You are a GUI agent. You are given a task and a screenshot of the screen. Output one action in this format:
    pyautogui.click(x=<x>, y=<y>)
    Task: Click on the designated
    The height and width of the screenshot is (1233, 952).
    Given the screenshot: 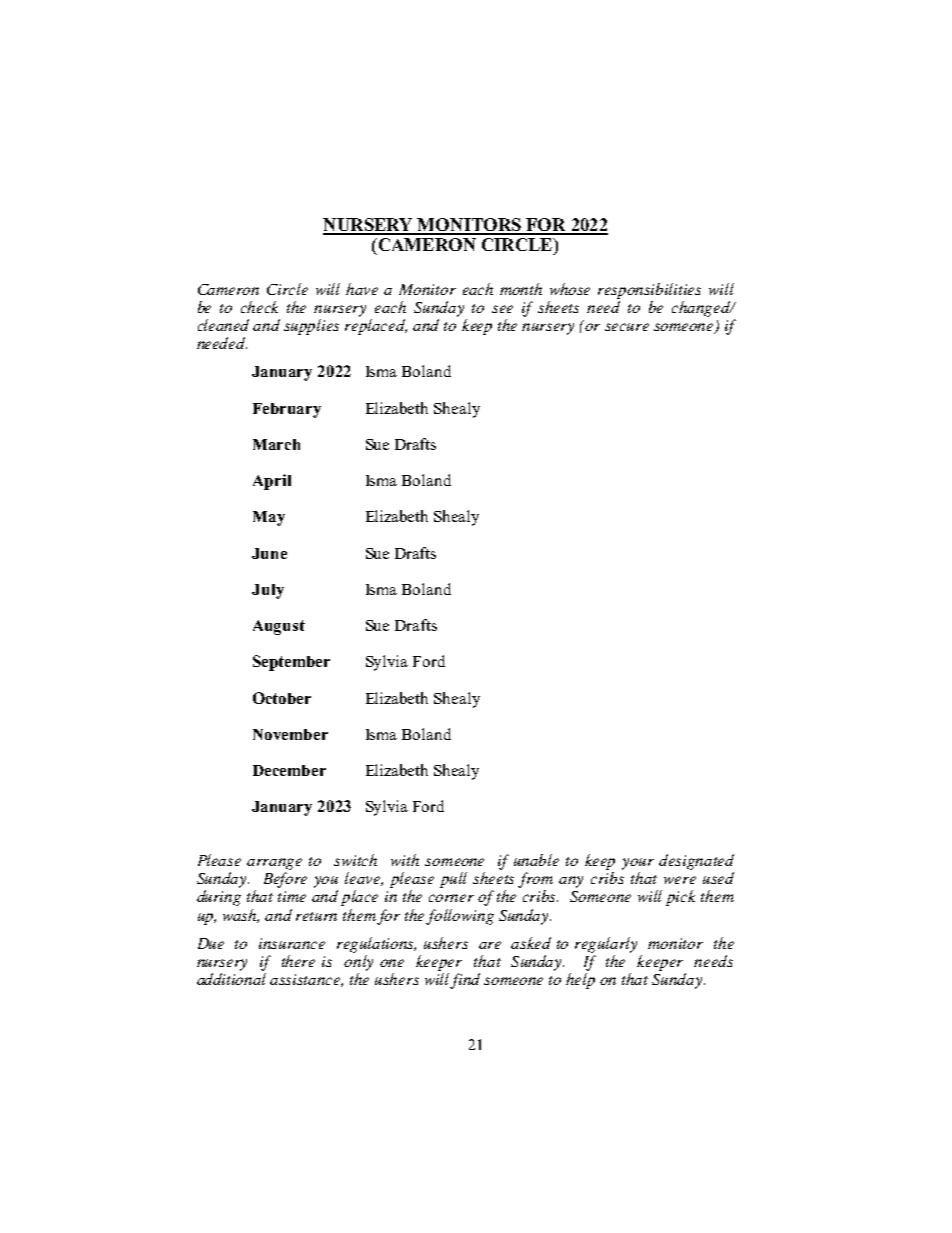 What is the action you would take?
    pyautogui.click(x=696, y=862)
